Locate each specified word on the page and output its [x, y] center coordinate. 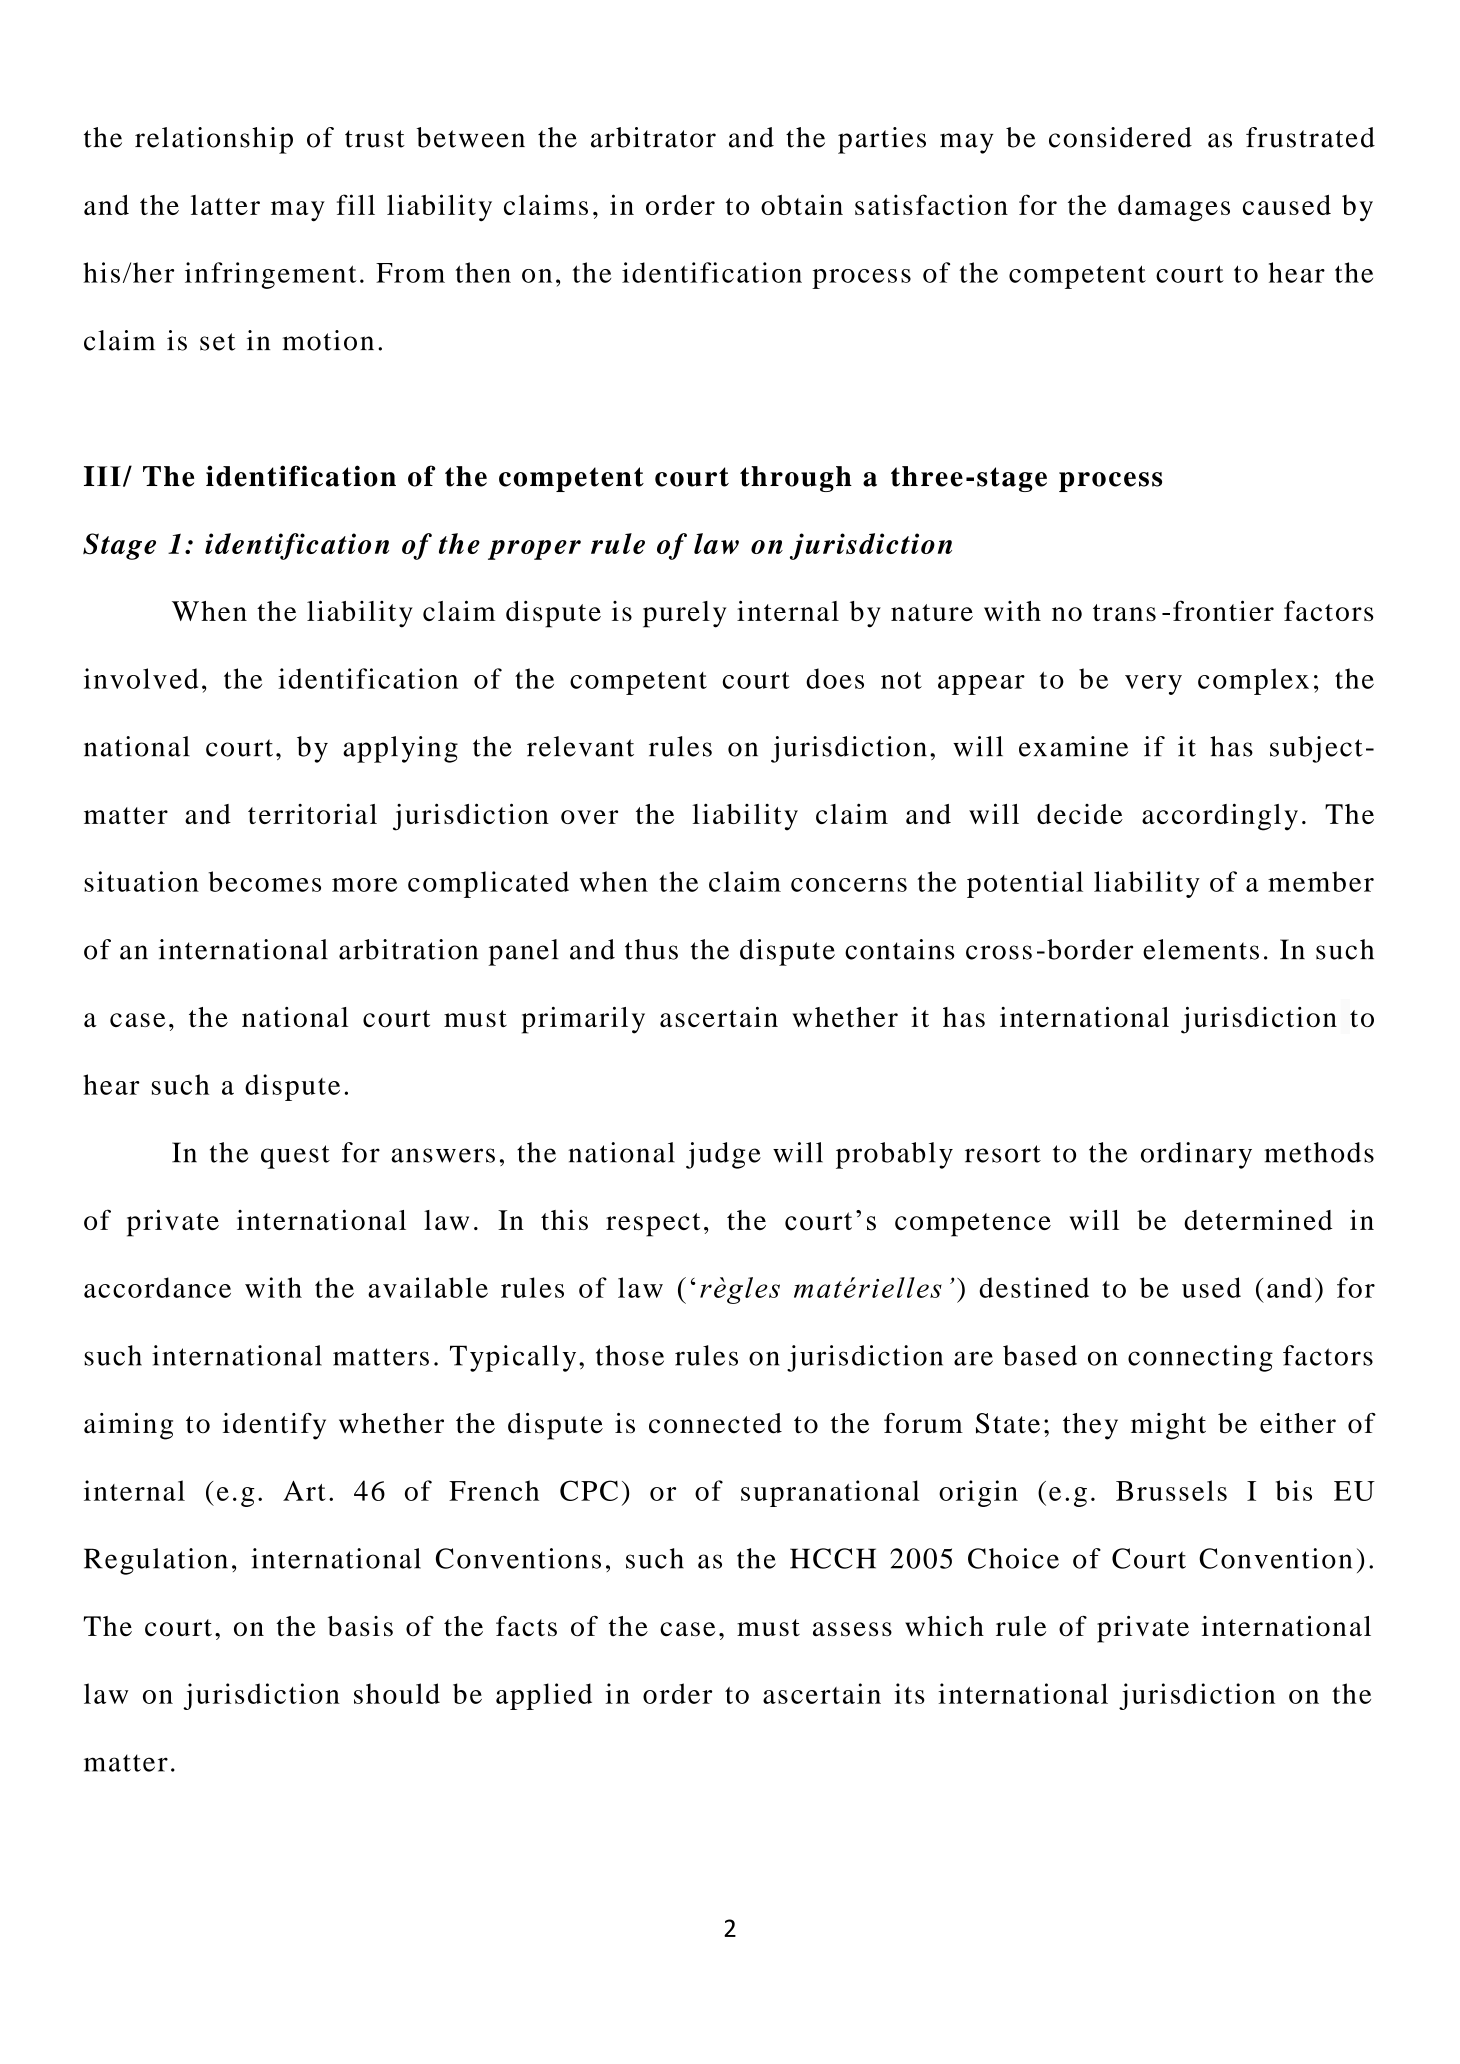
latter [225, 205]
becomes [264, 881]
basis [360, 1626]
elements [1201, 949]
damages [1174, 208]
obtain [802, 204]
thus [651, 949]
